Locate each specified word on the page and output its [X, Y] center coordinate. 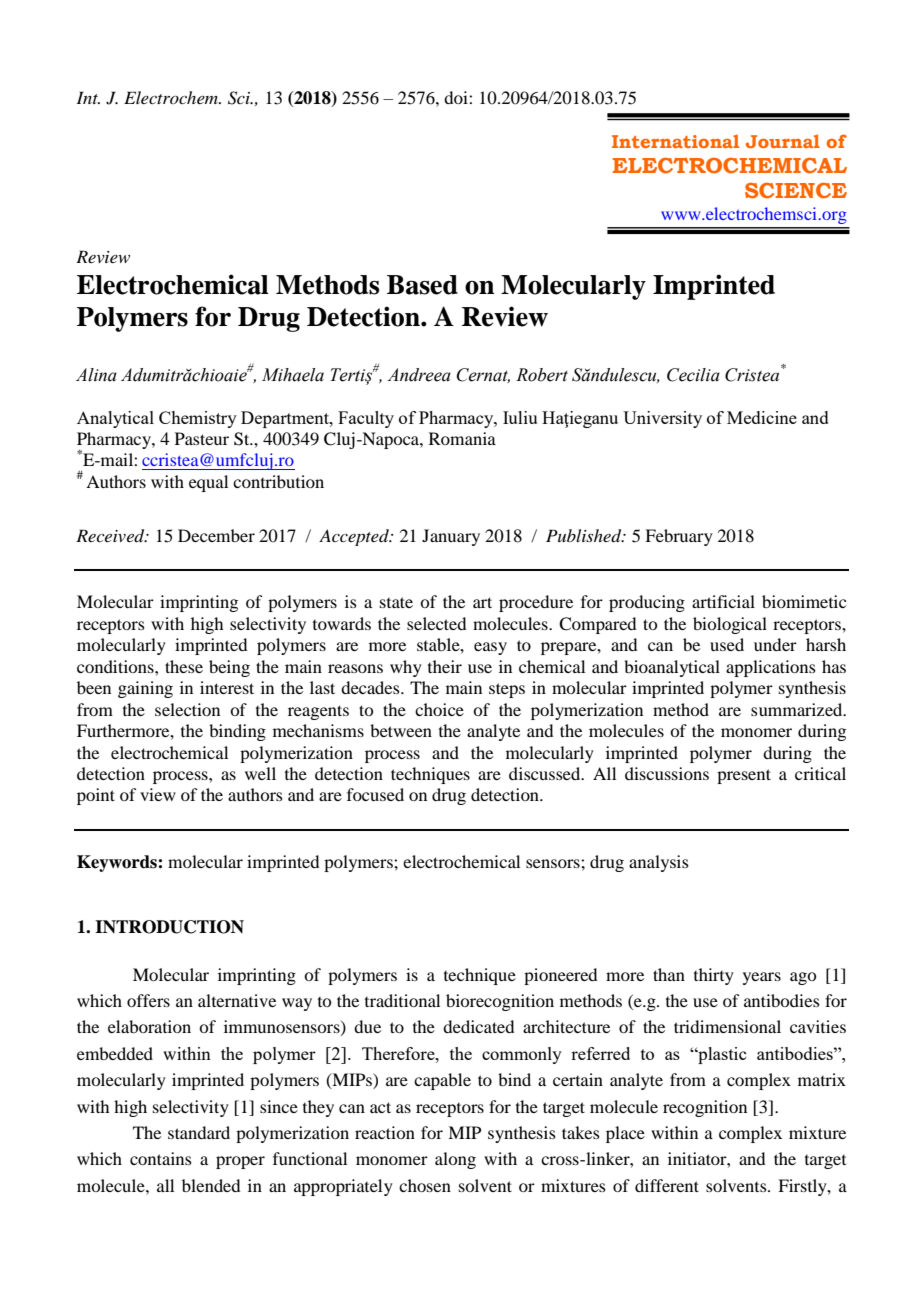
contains [161, 1158]
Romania [462, 438]
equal [208, 483]
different [667, 1185]
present [744, 776]
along [455, 1160]
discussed [546, 773]
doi [457, 97]
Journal [783, 141]
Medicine [762, 417]
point [96, 796]
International [675, 141]
